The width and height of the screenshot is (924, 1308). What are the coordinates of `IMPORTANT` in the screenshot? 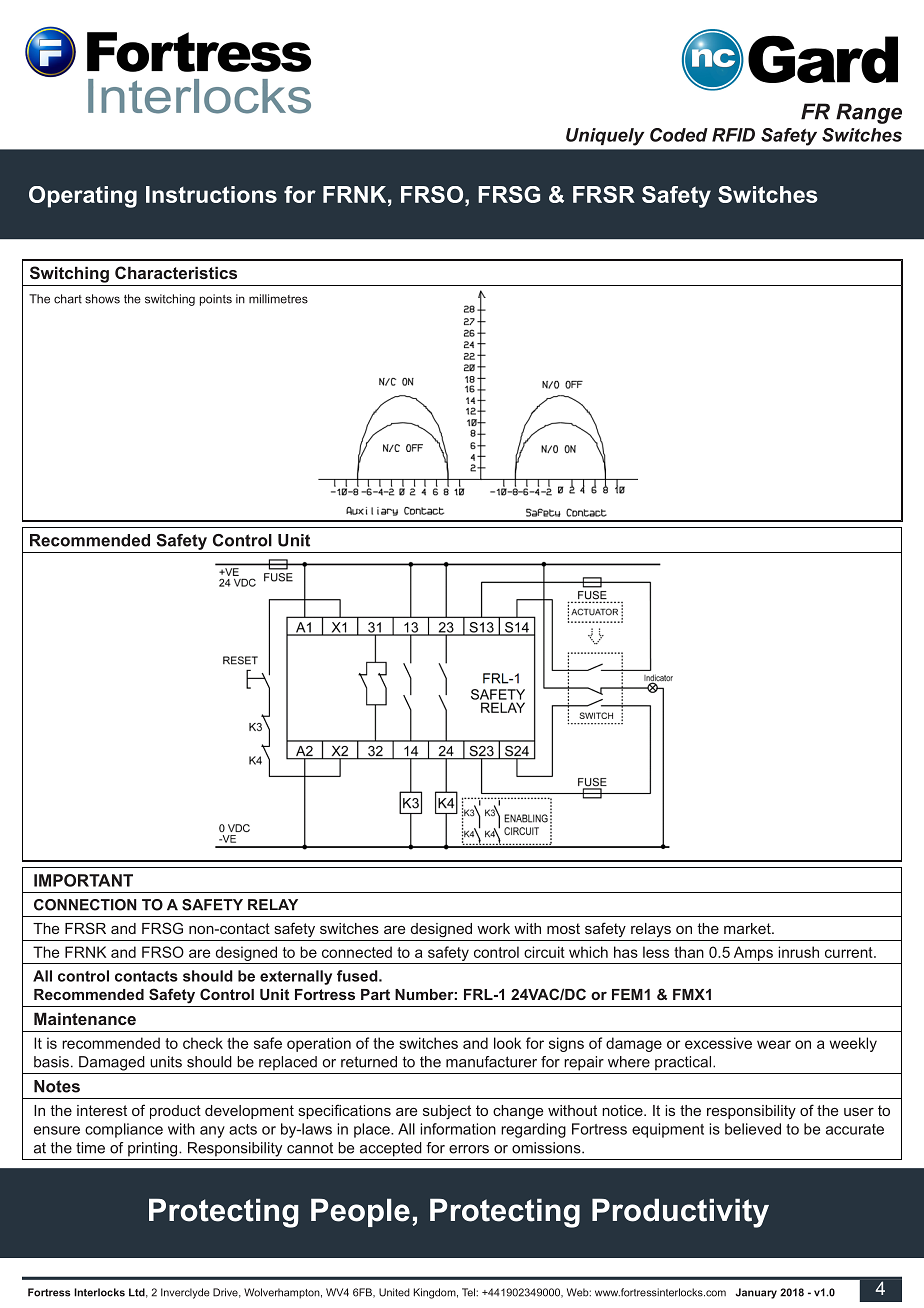 It's located at (83, 880).
